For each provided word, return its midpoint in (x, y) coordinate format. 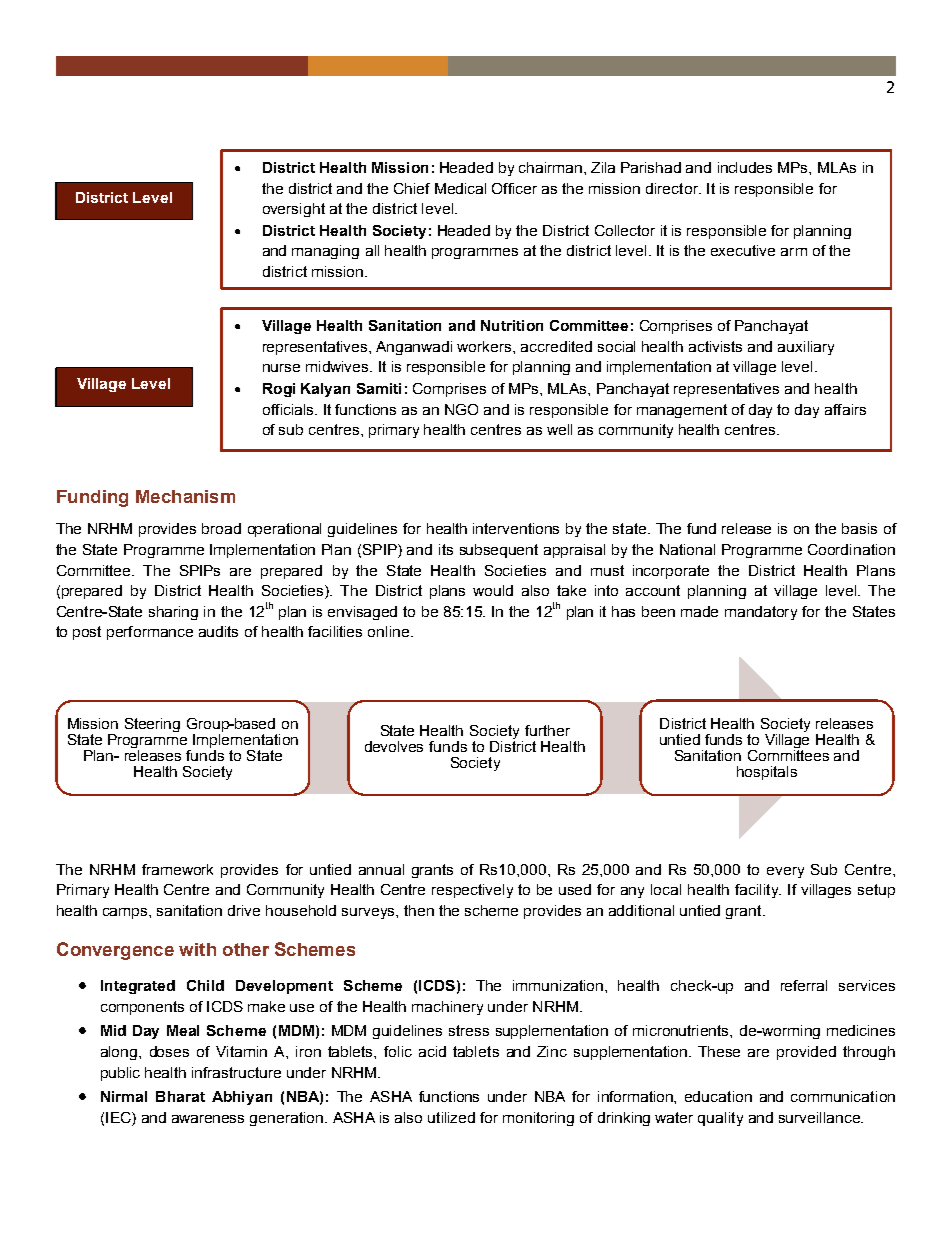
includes (745, 167)
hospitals (767, 773)
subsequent (499, 551)
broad (221, 528)
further (547, 730)
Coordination (851, 549)
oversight (294, 210)
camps (126, 913)
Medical (460, 188)
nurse (281, 368)
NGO (461, 409)
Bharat (180, 1096)
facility (758, 891)
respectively (472, 891)
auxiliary (806, 348)
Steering (152, 725)
